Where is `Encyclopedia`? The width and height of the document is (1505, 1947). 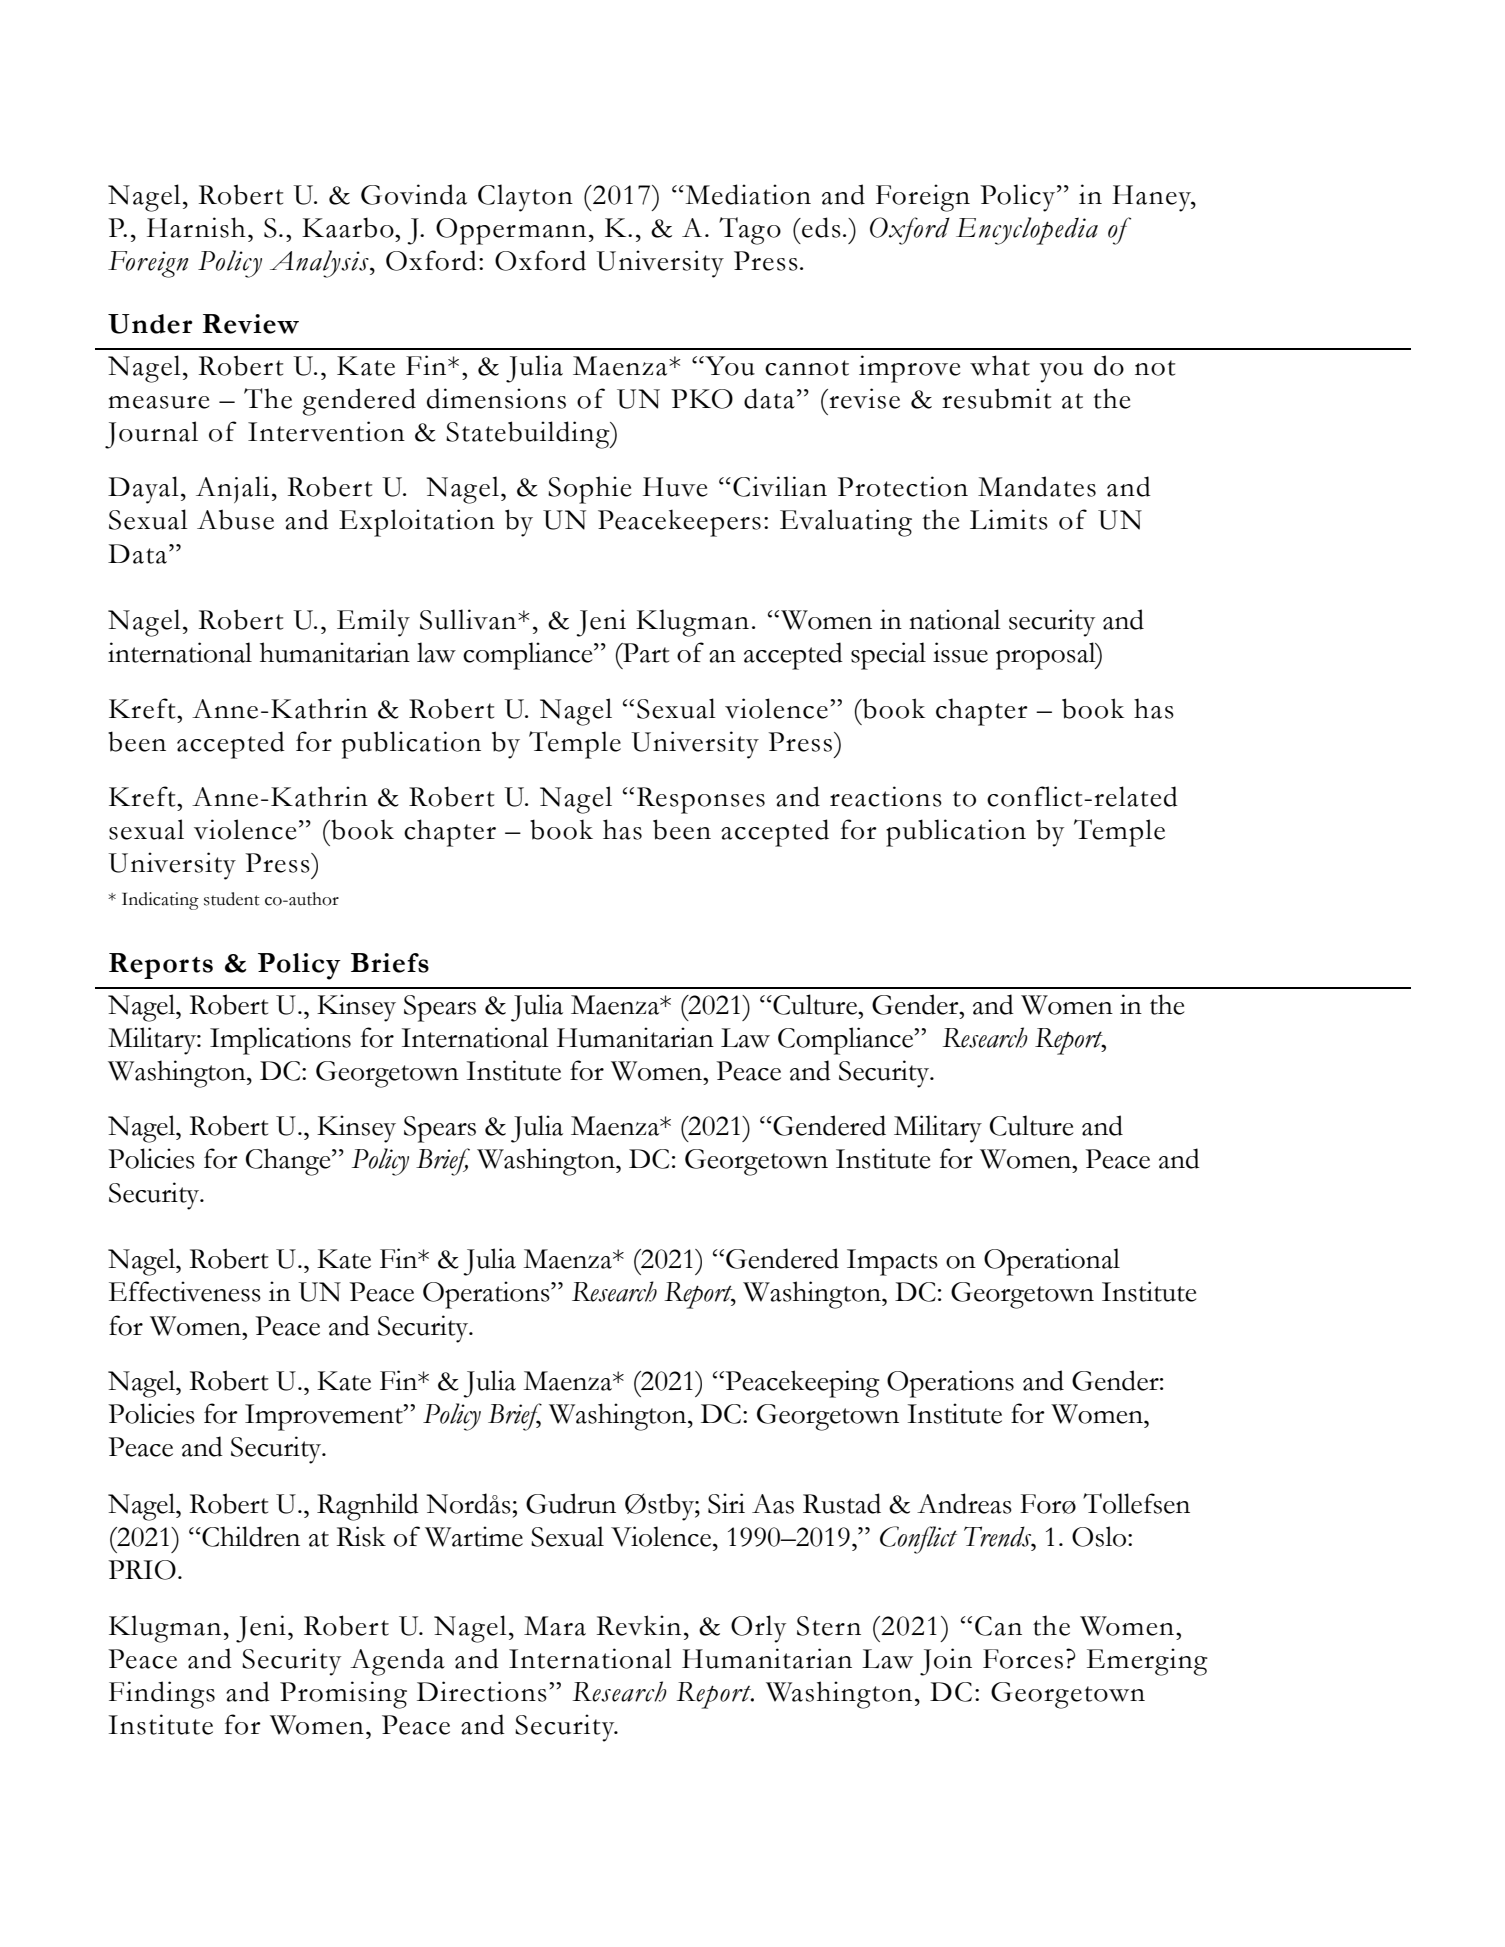
Encyclopedia is located at coordinates (1027, 231).
